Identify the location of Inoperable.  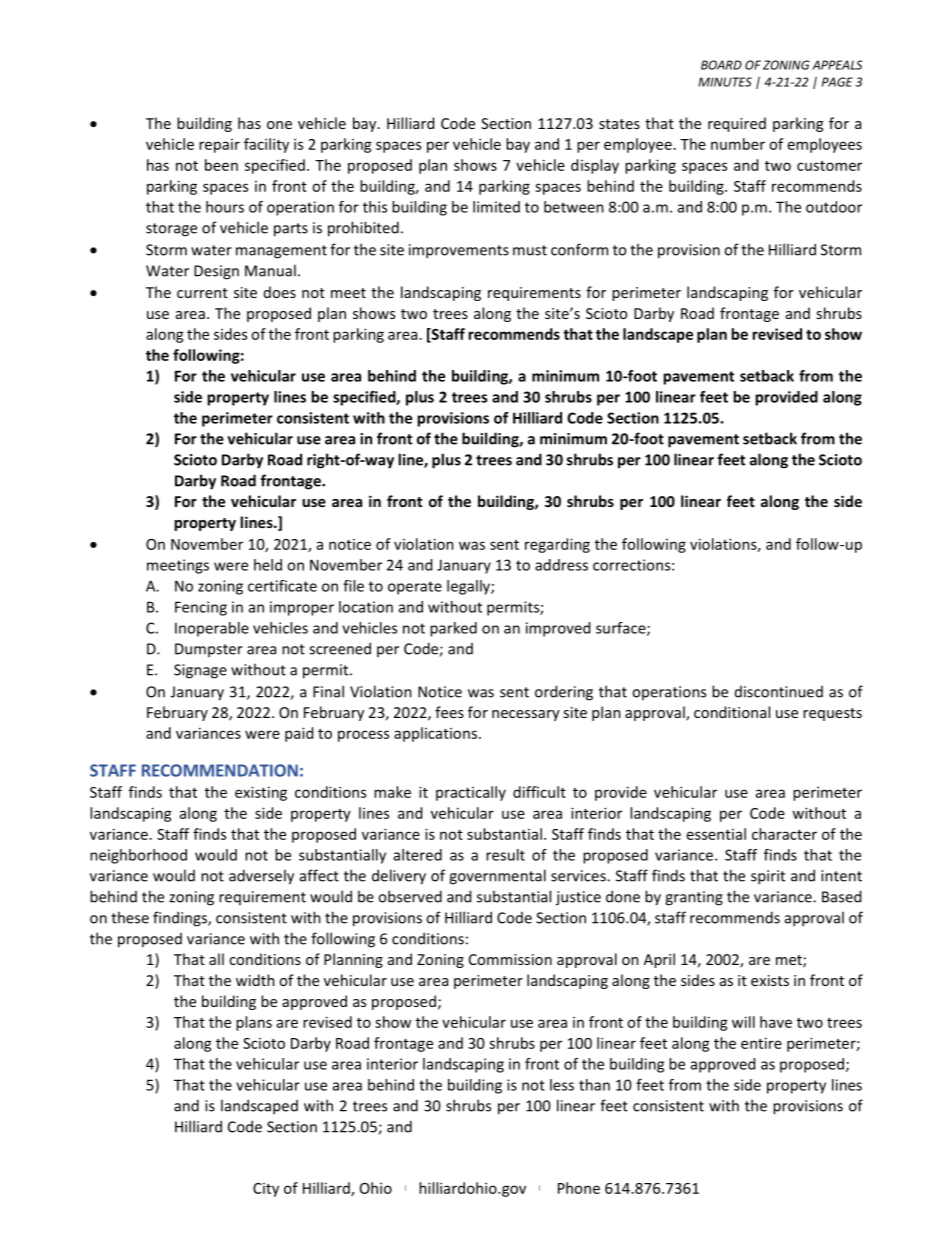
(212, 629).
